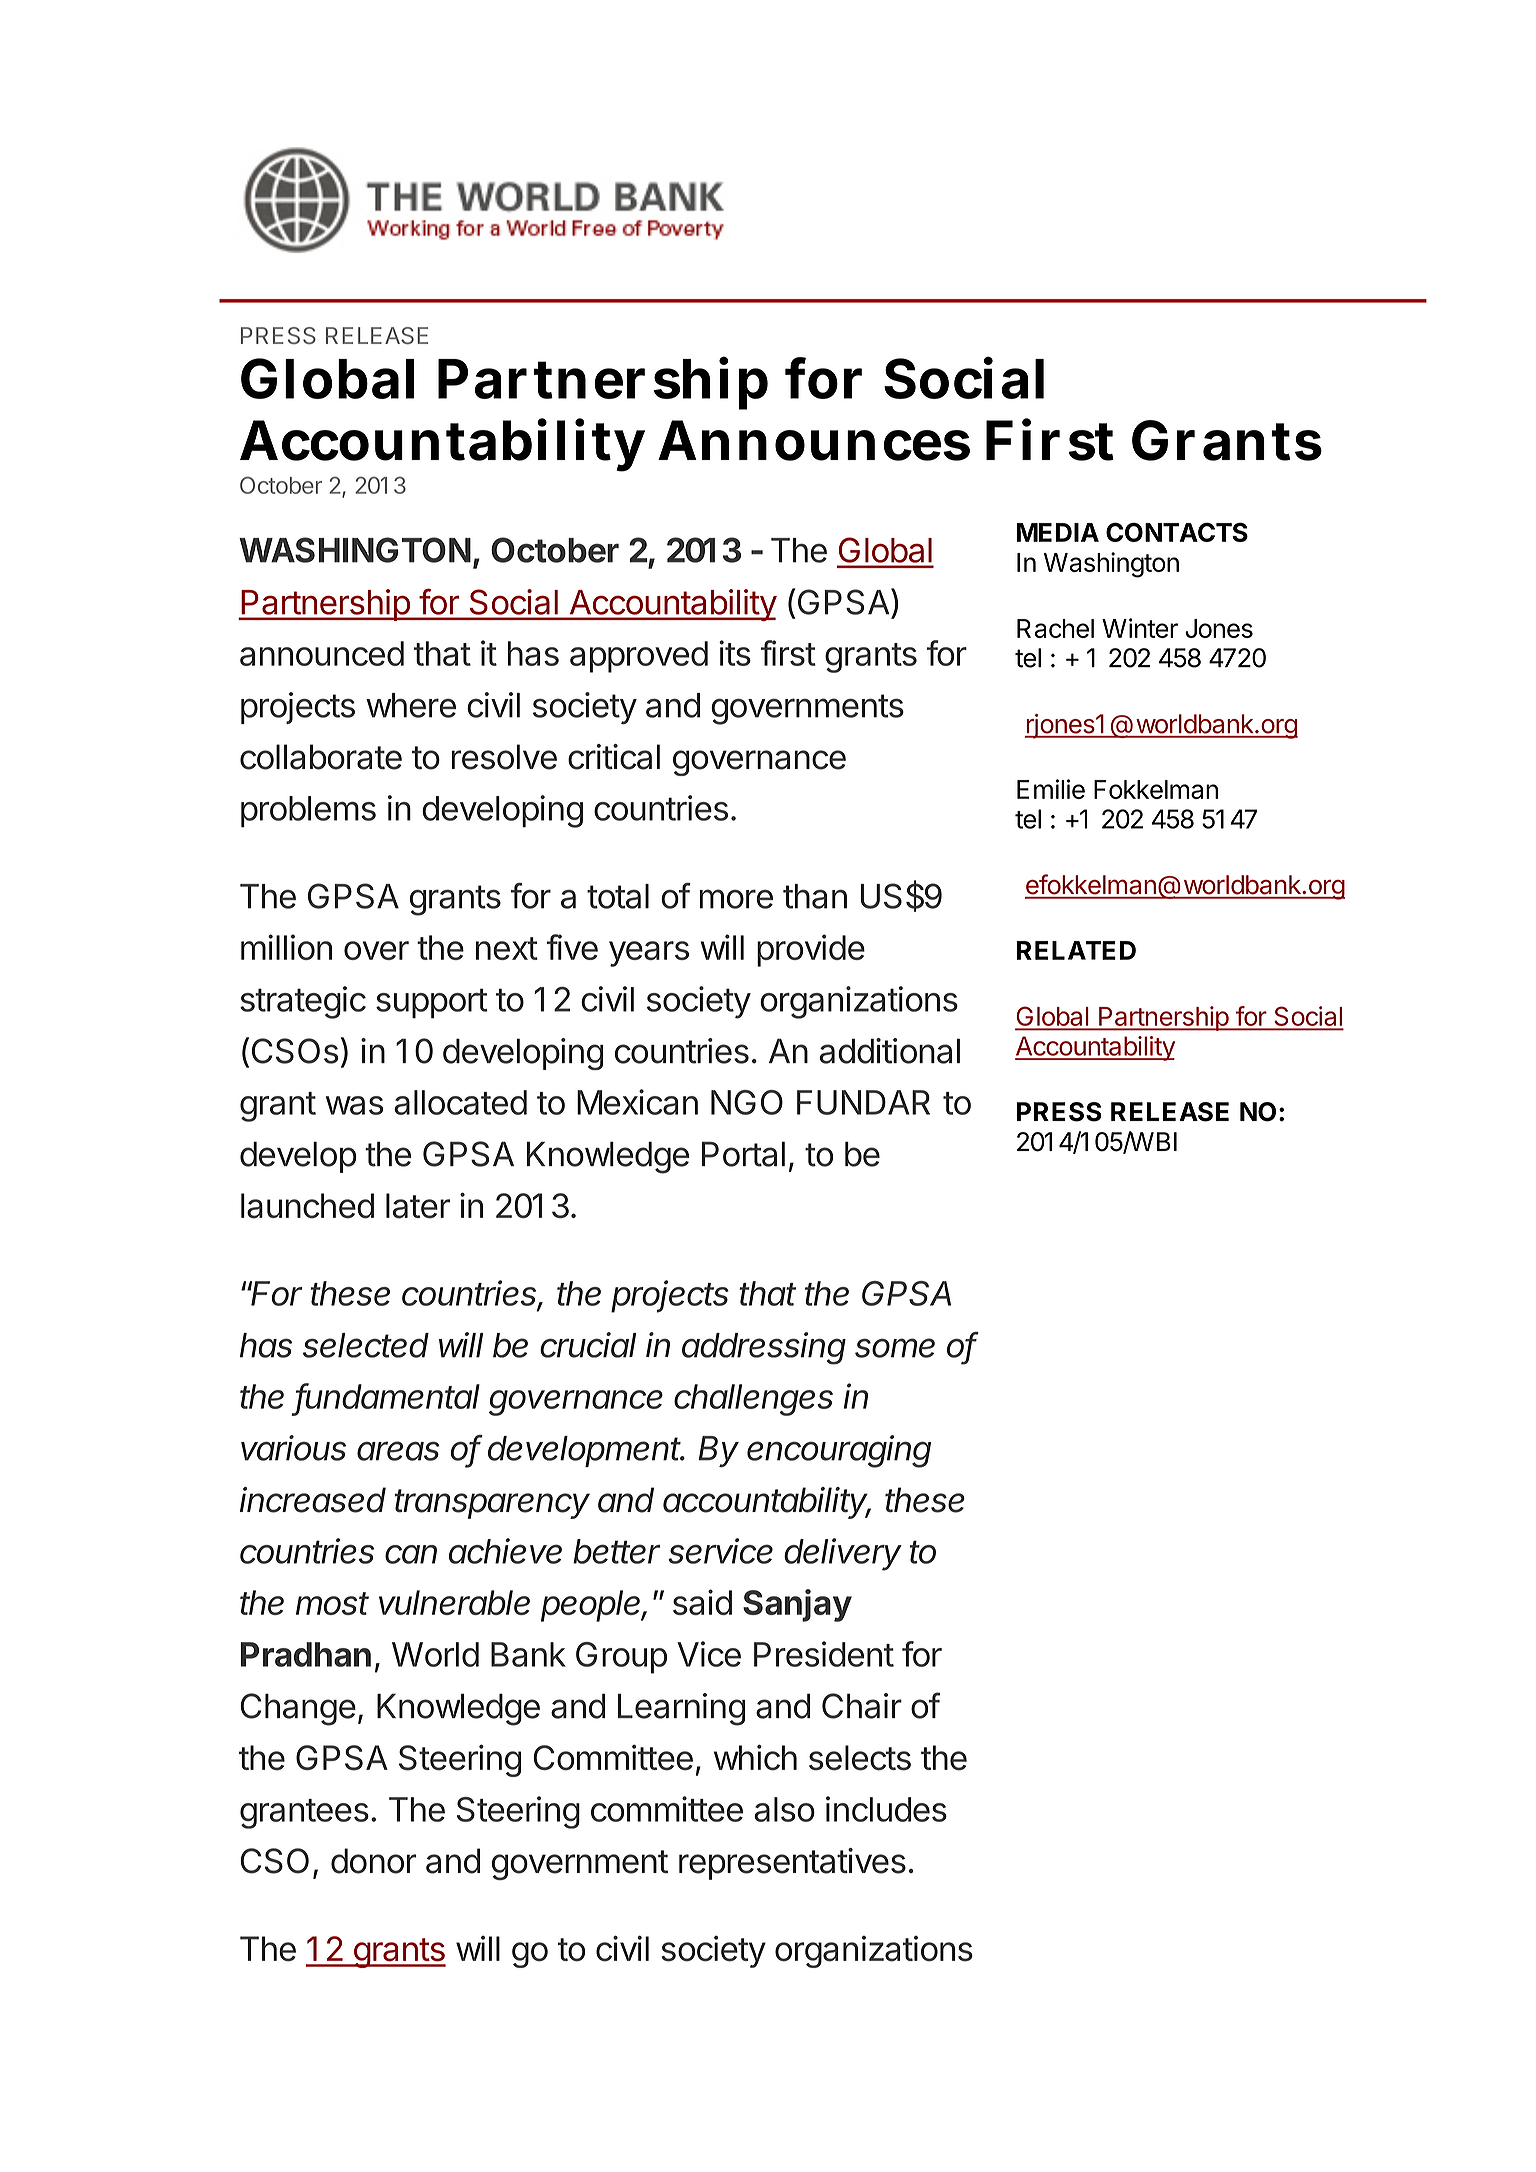 This screenshot has width=1536, height=2172. What do you see at coordinates (784, 1809) in the screenshot?
I see `also` at bounding box center [784, 1809].
